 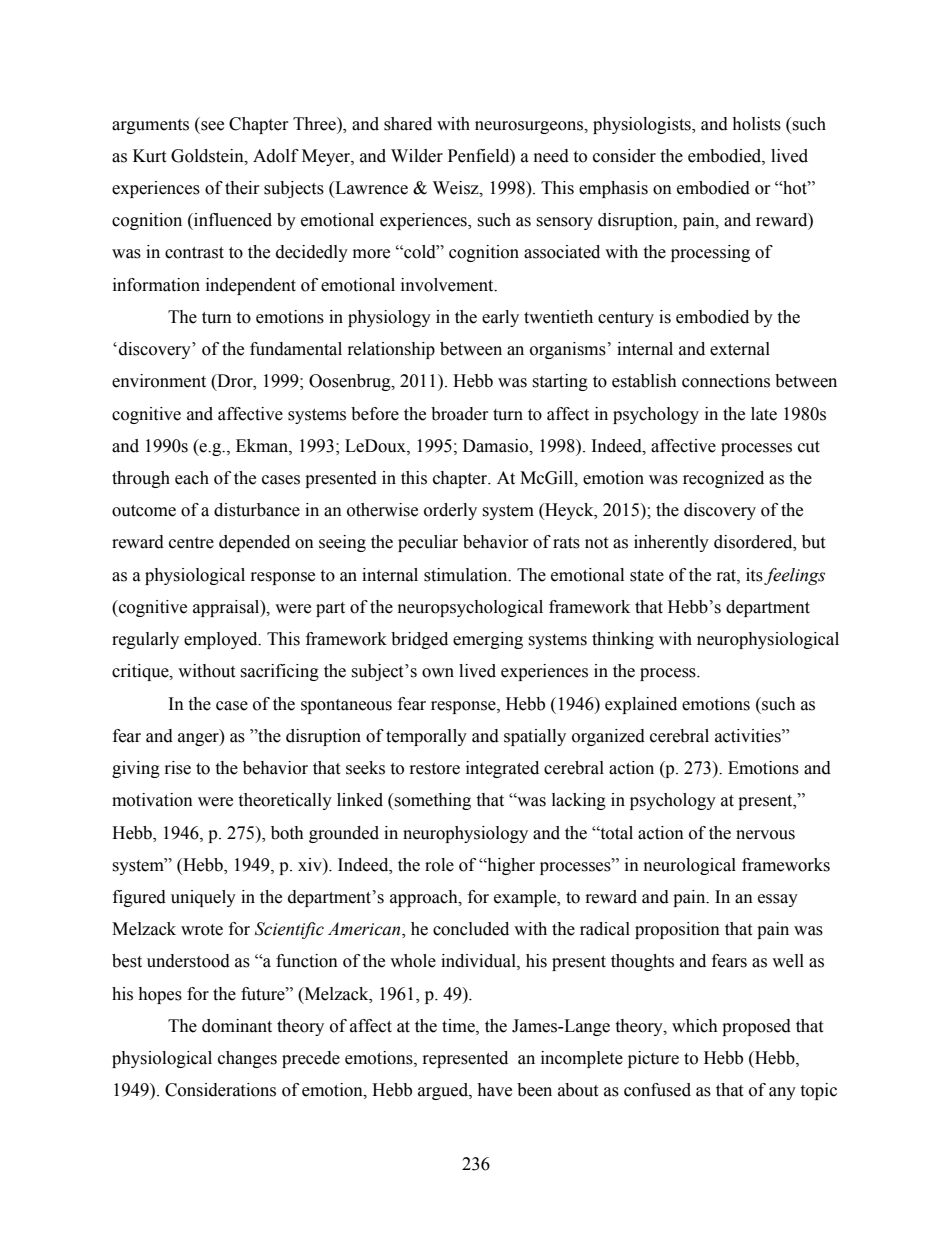 I want to click on physiologists, so click(x=643, y=125).
